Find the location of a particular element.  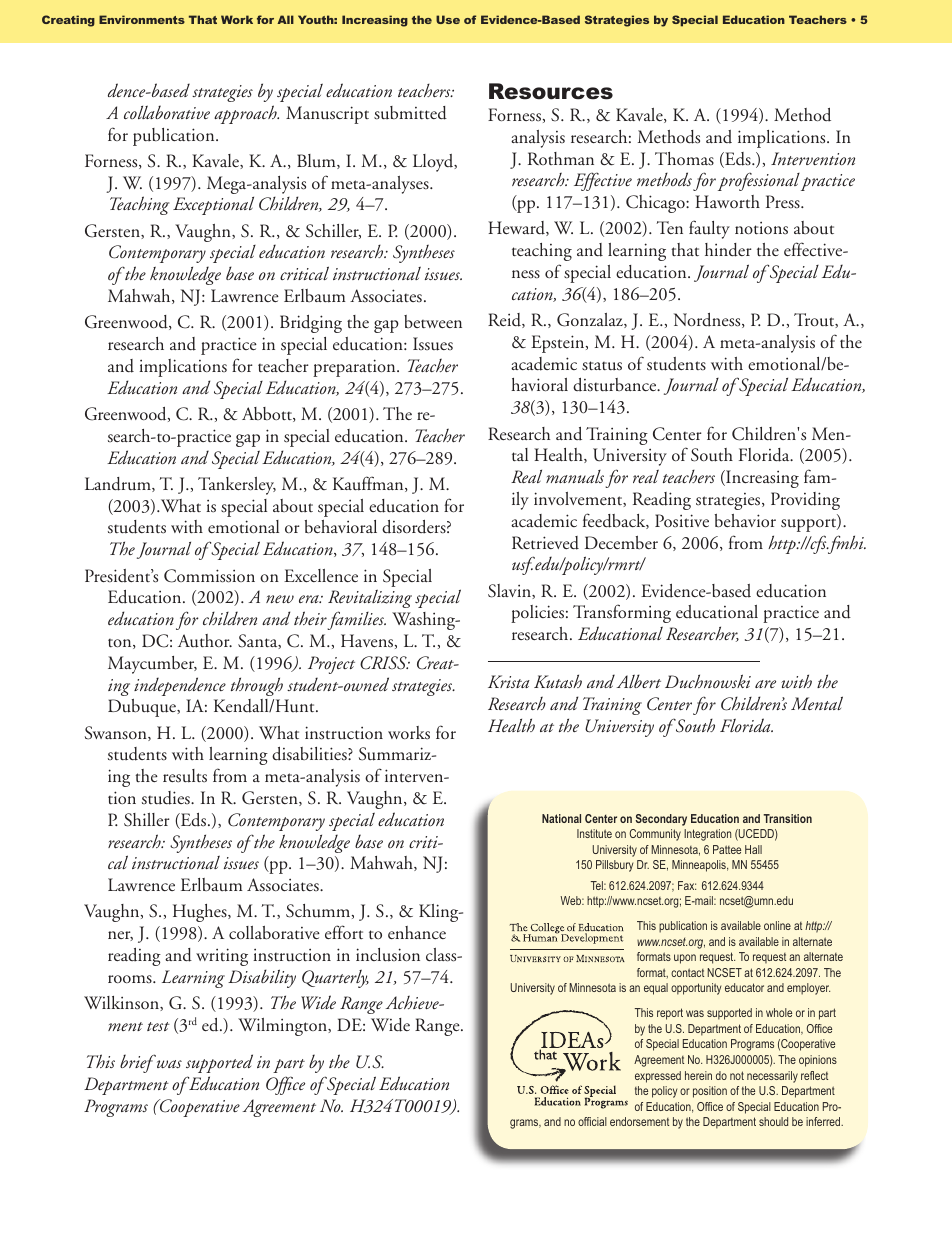

official is located at coordinates (592, 1121).
